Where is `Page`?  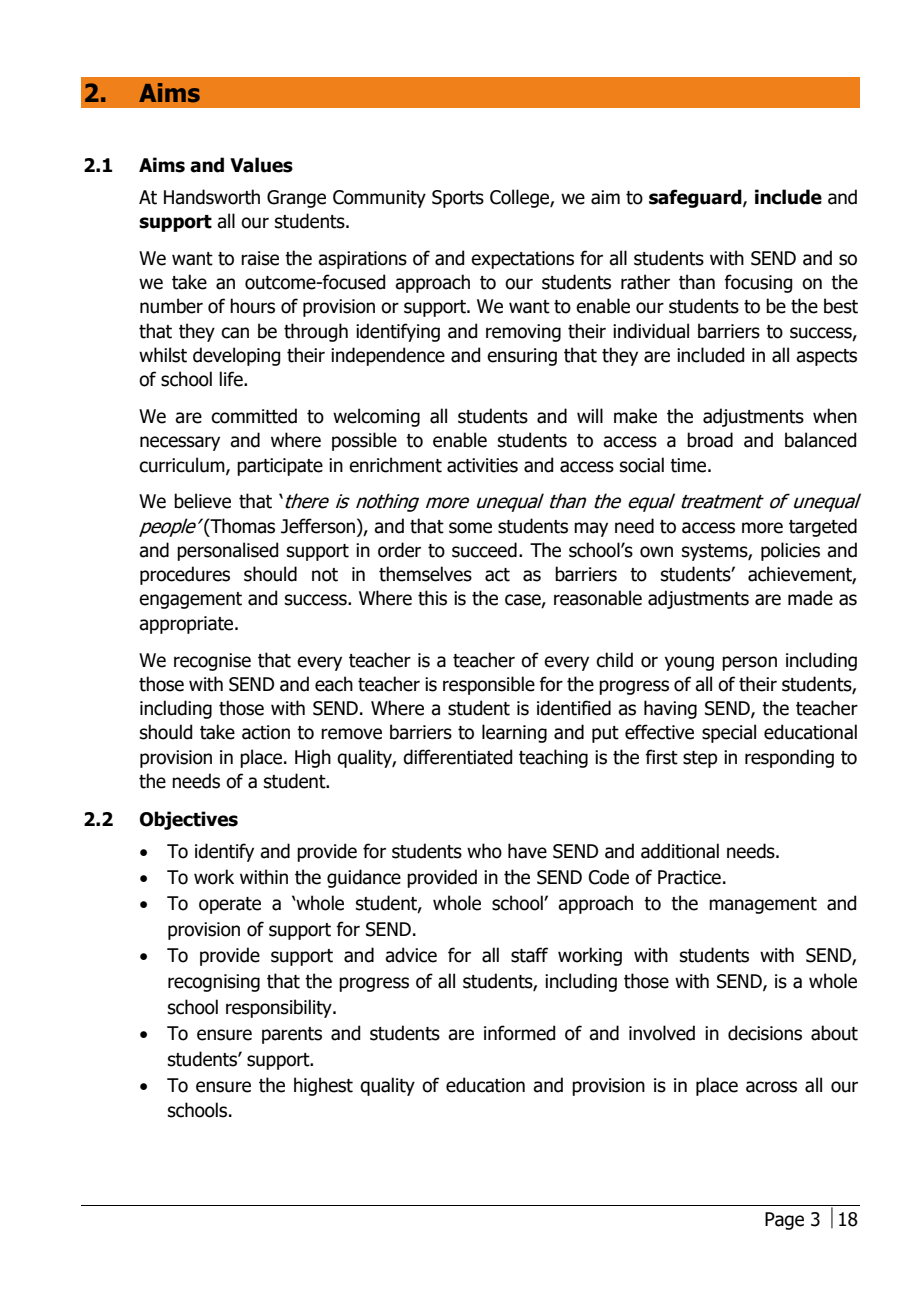
Page is located at coordinates (784, 1221).
